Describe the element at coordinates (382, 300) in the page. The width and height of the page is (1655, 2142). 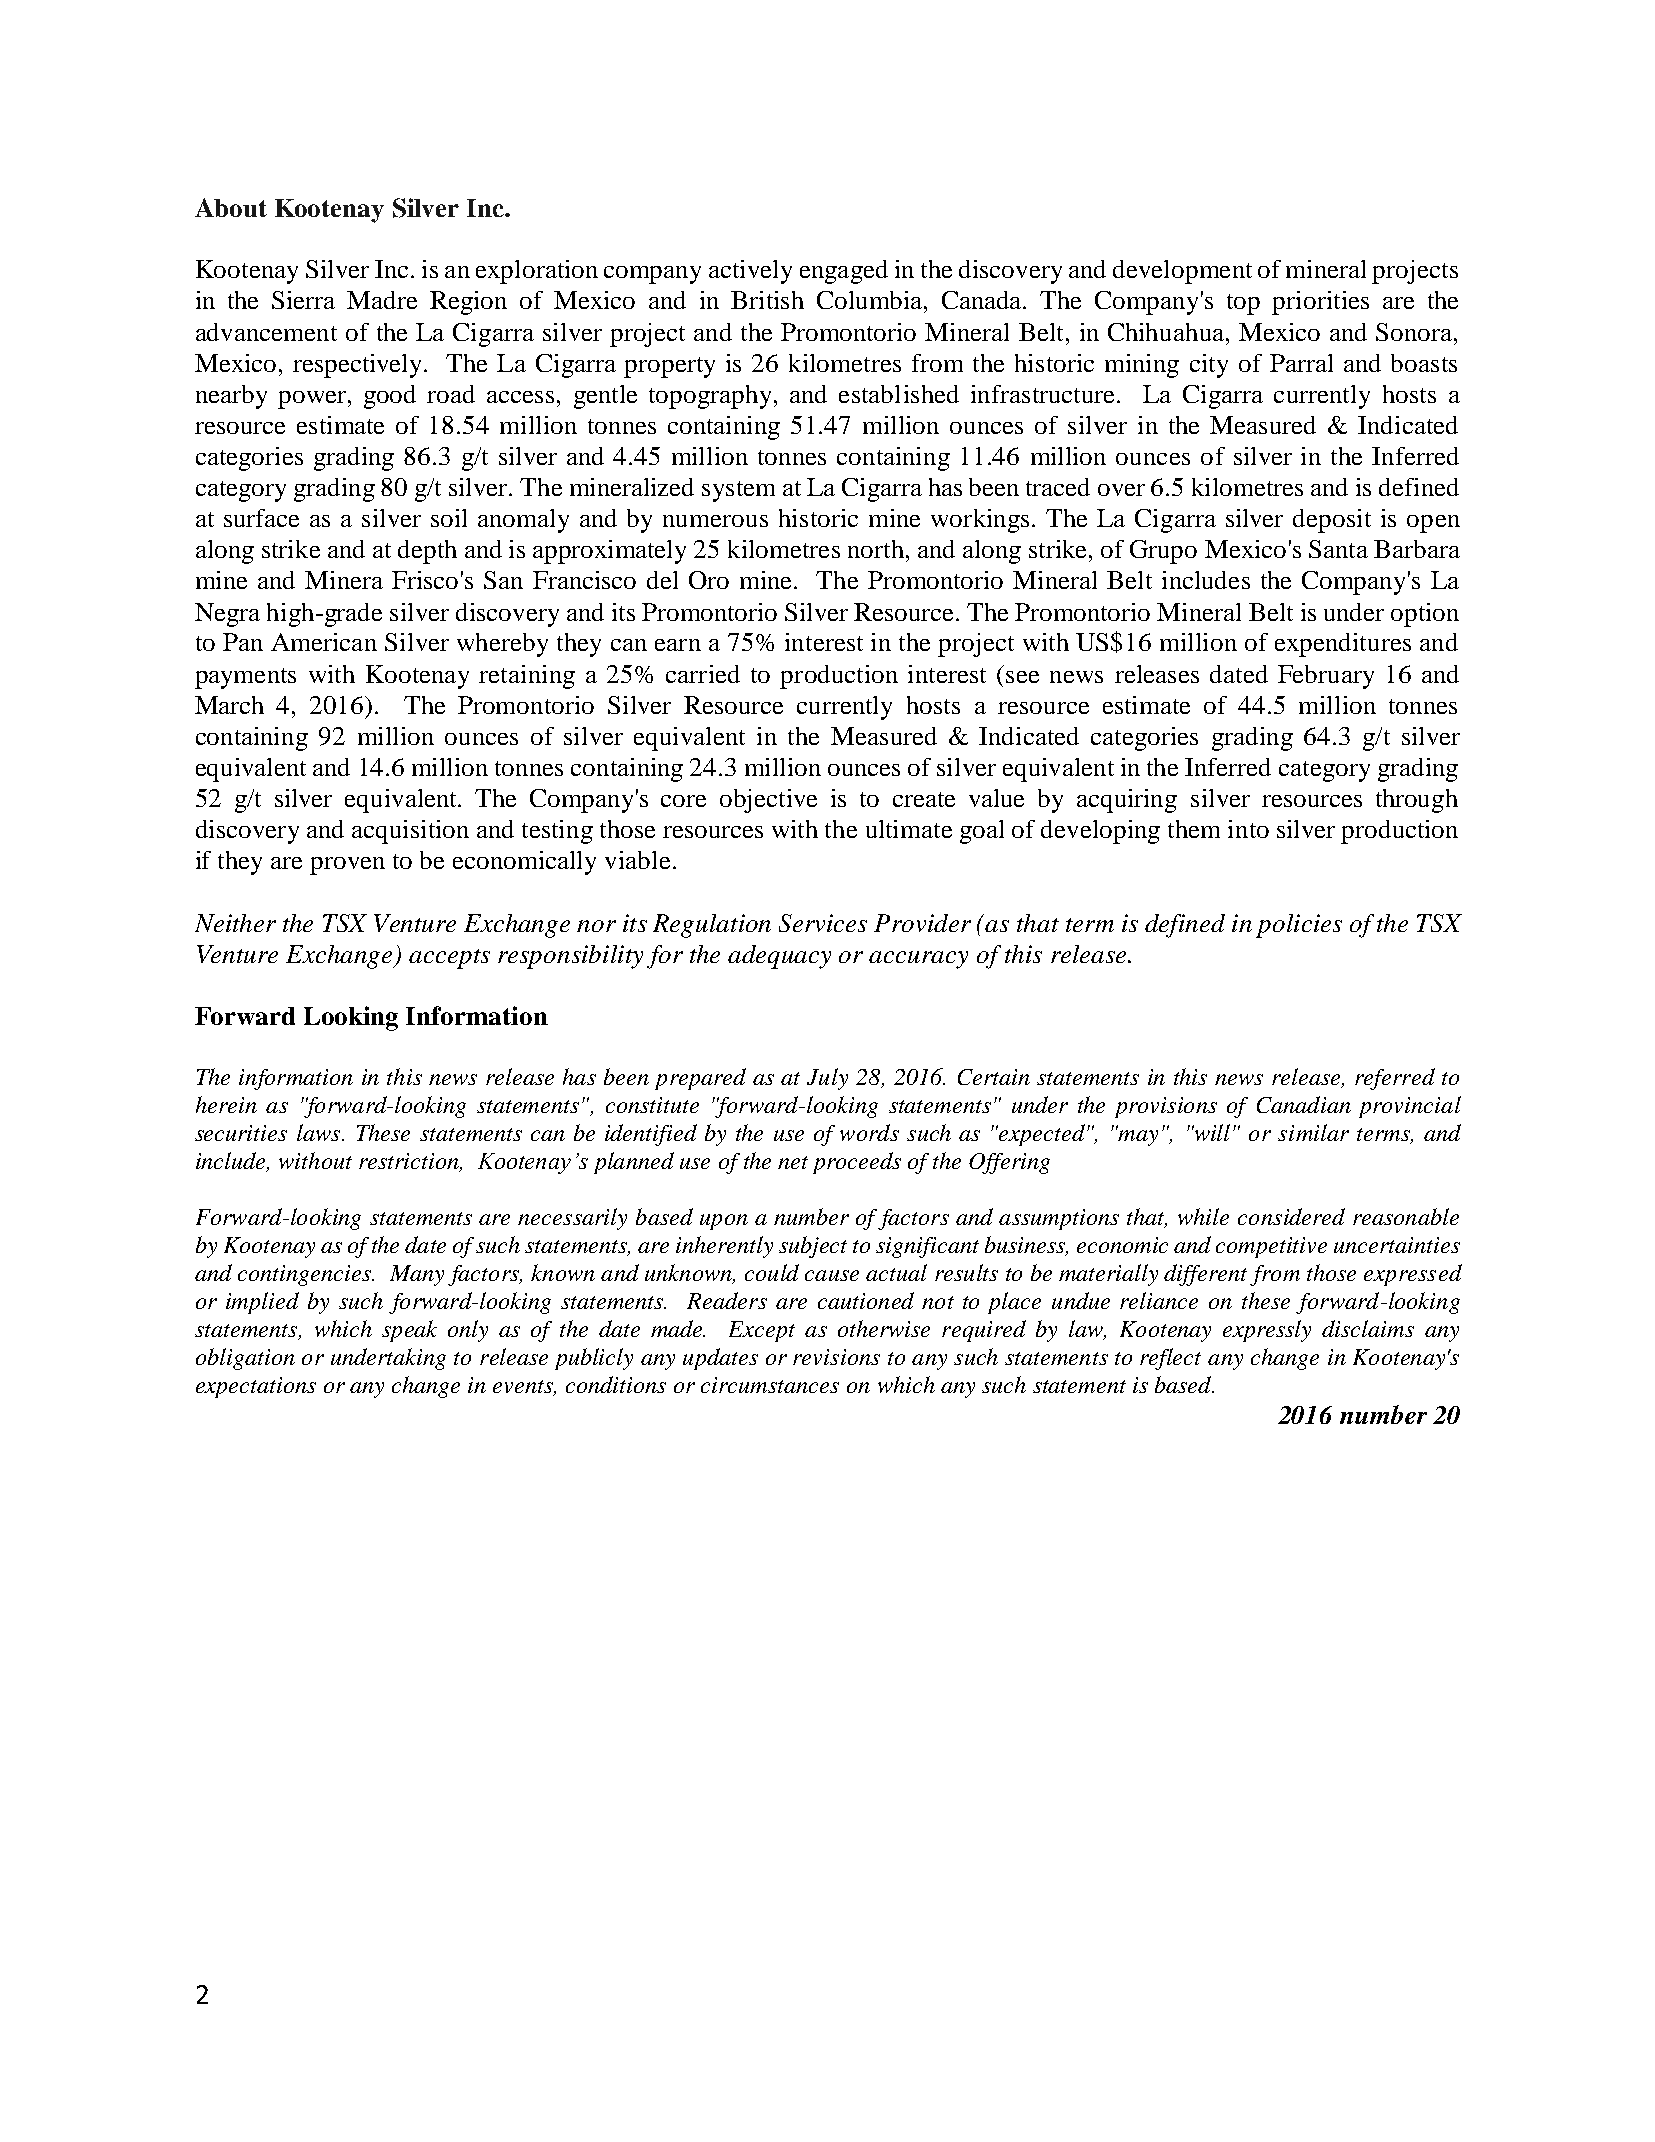
I see `Madre` at that location.
